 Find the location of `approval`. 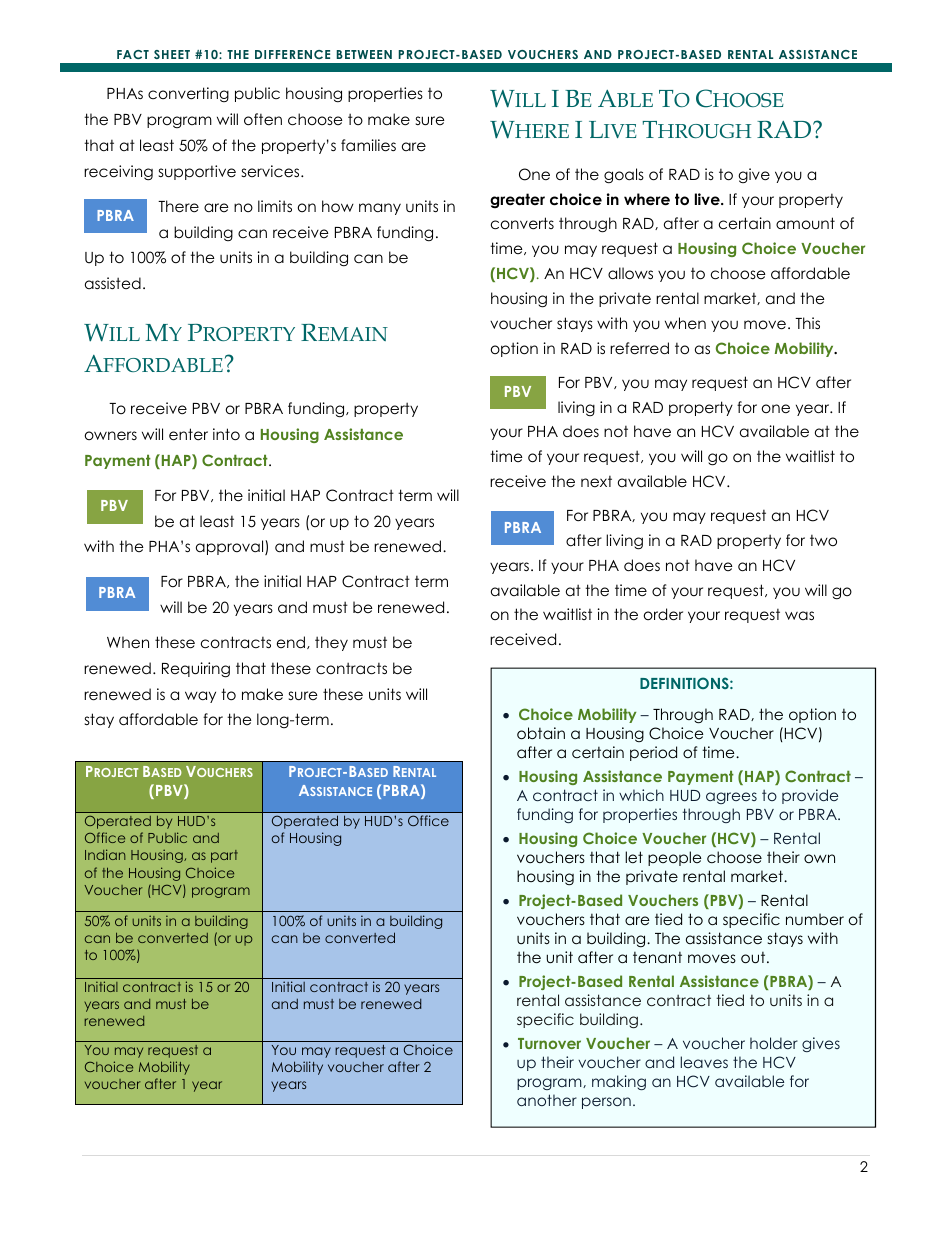

approval is located at coordinates (231, 547).
